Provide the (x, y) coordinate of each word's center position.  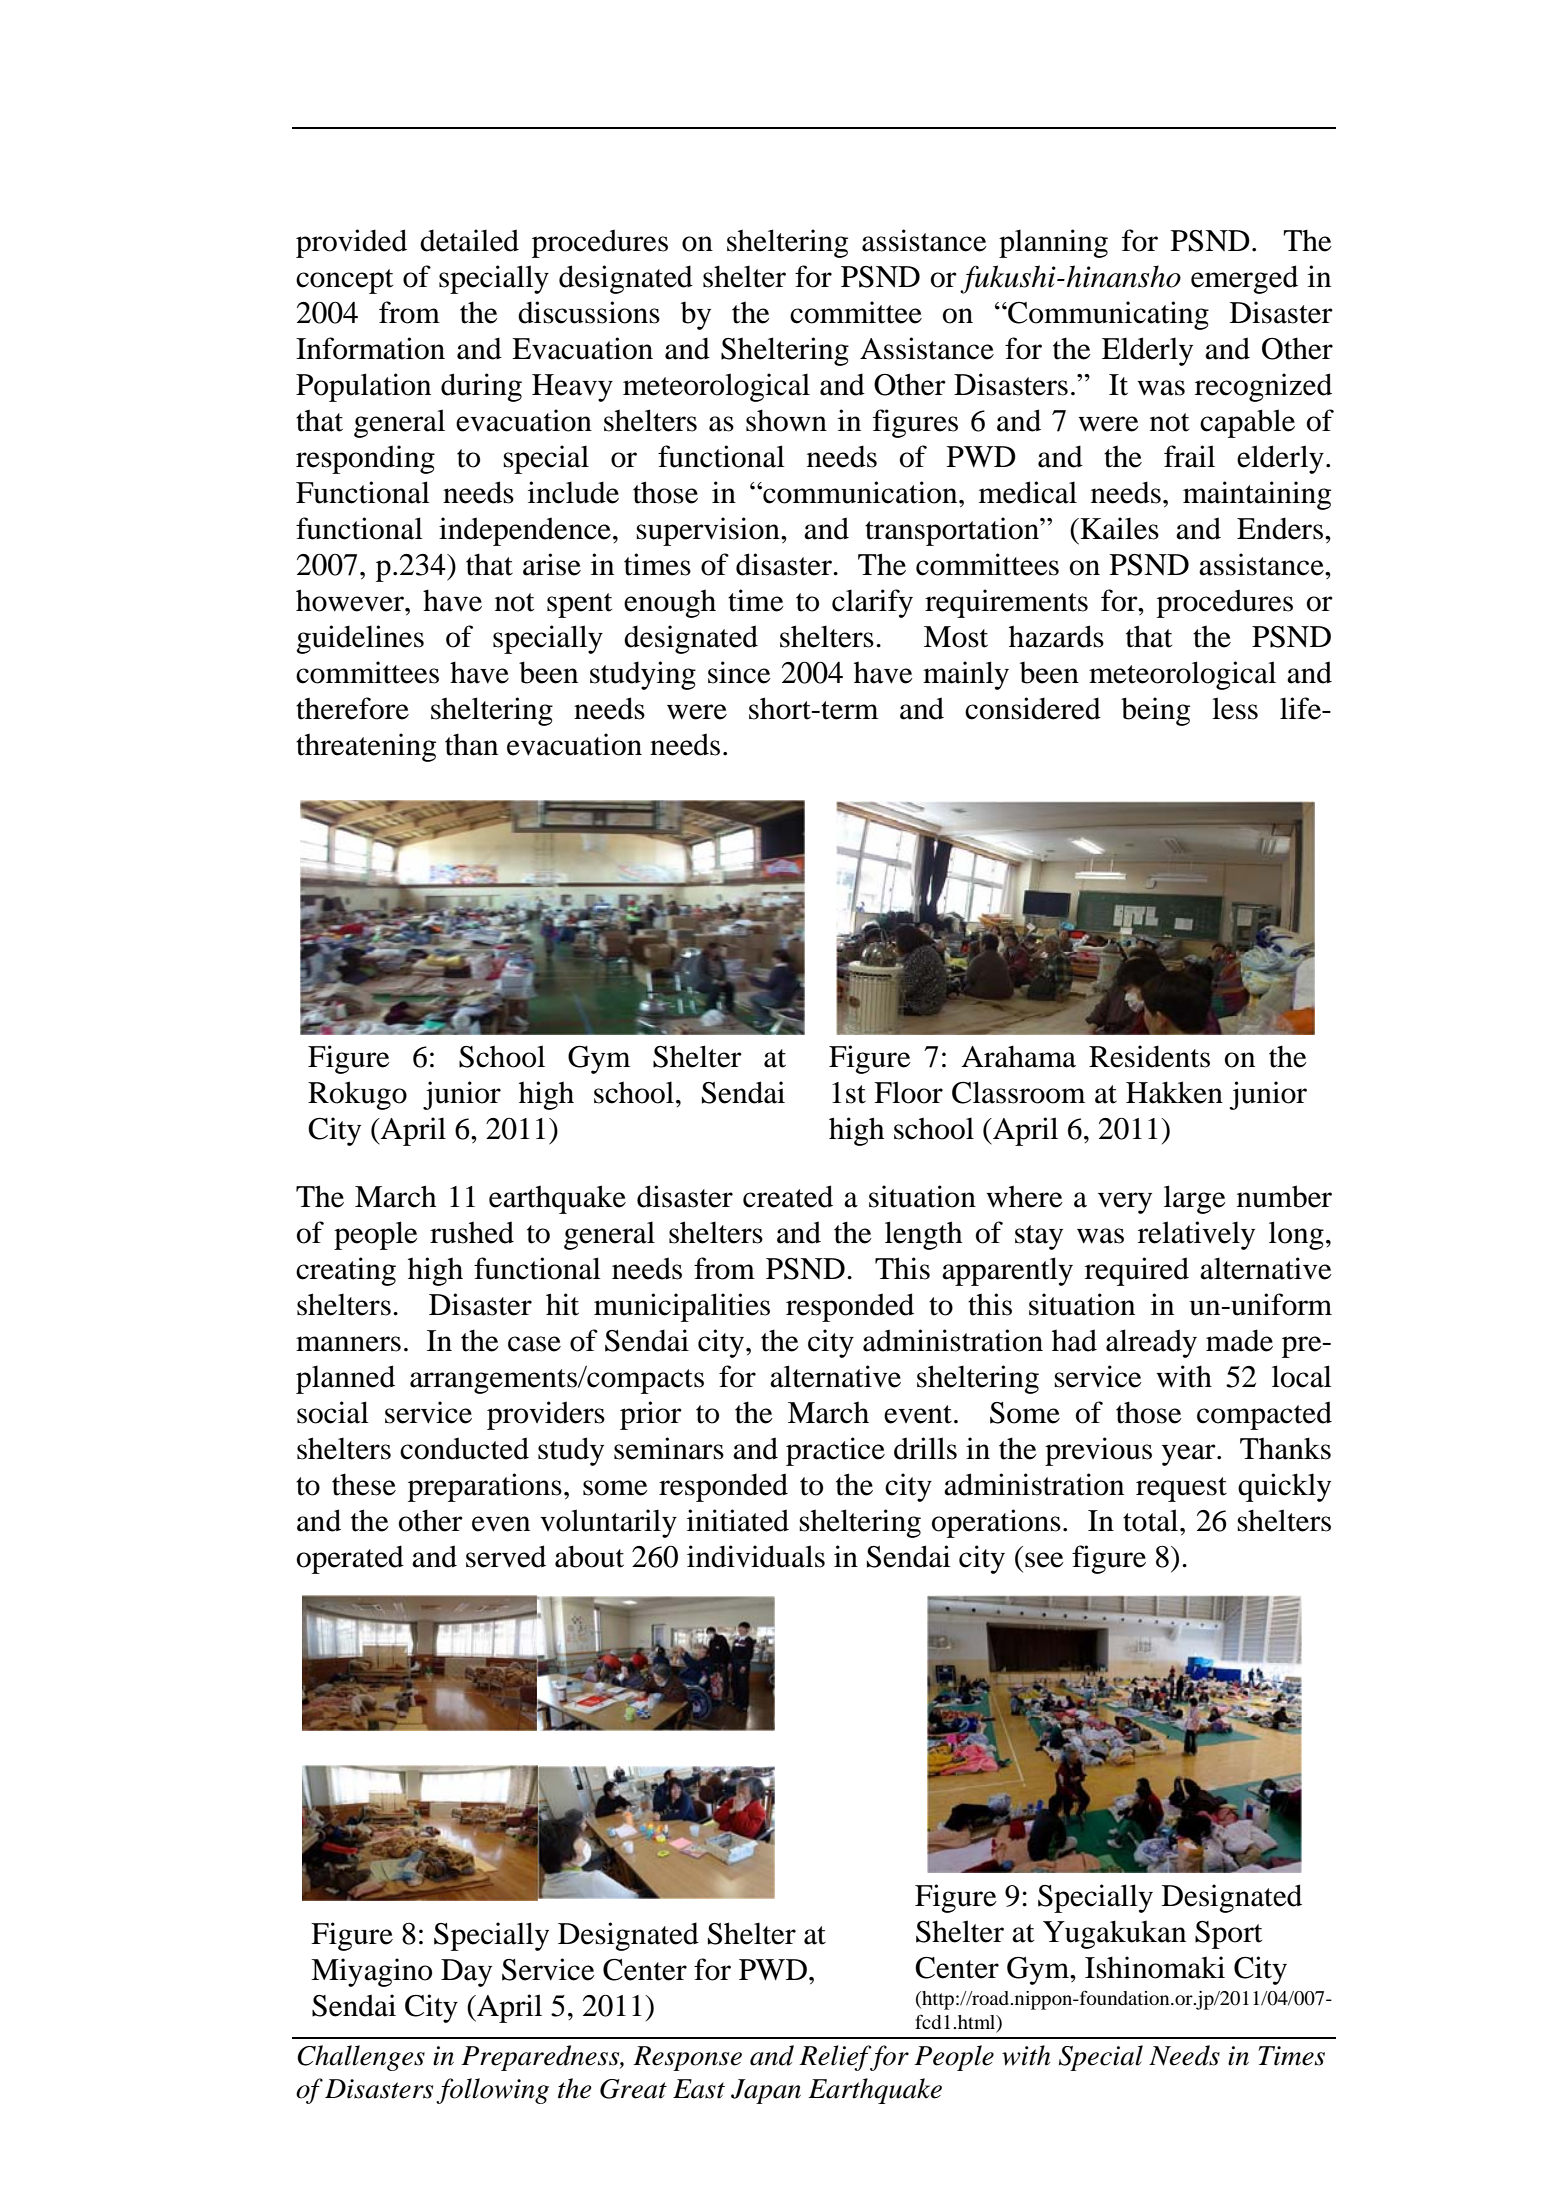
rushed (472, 1232)
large (1195, 1199)
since (739, 672)
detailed (469, 240)
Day (466, 1973)
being (1155, 711)
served (506, 1556)
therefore (352, 708)
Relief (836, 2058)
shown (786, 420)
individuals (756, 1556)
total (1152, 1520)
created (788, 1196)
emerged (1244, 279)
